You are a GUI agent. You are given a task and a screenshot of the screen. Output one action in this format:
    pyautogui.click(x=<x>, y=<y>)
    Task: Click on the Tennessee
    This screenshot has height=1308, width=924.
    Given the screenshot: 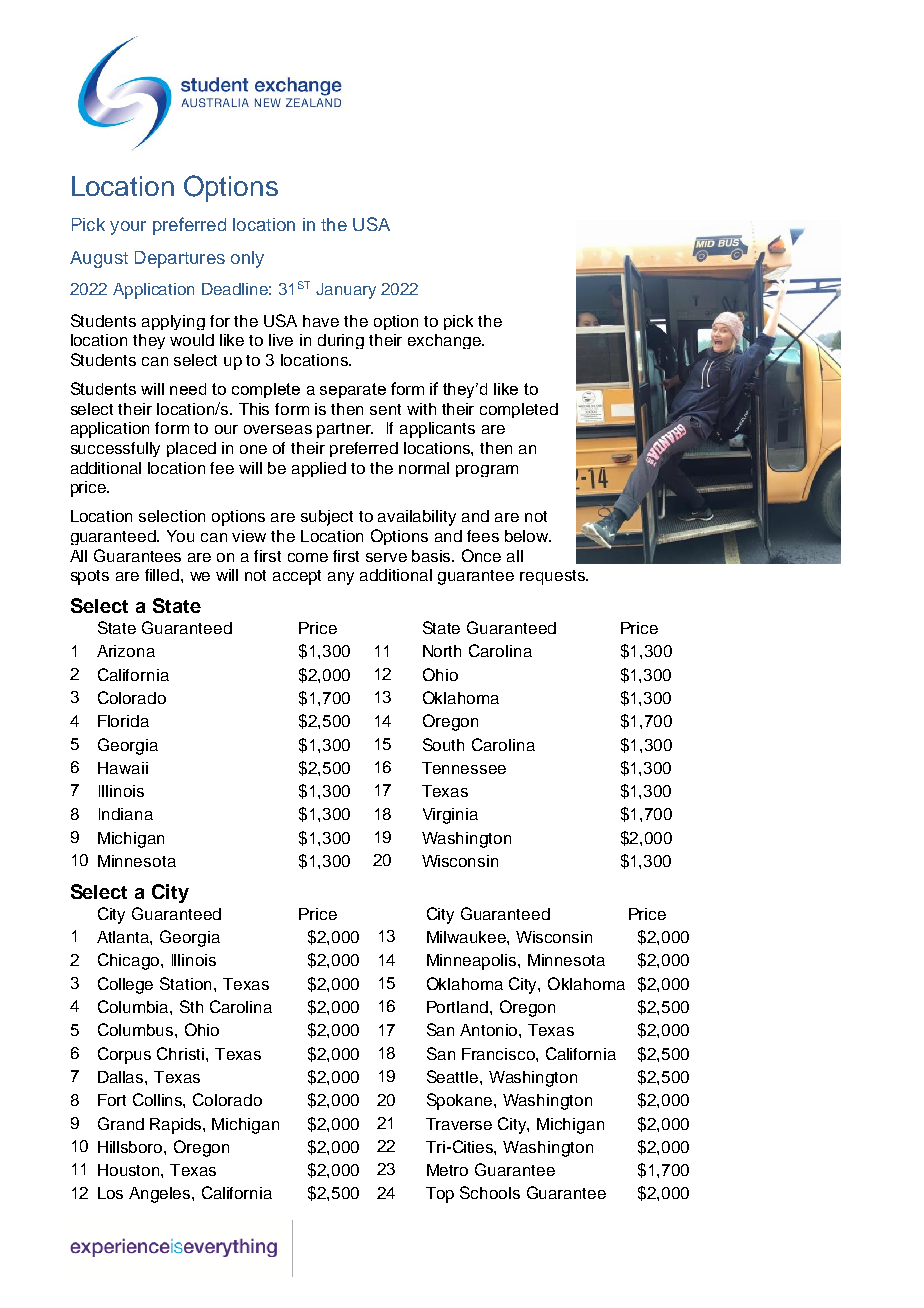 What is the action you would take?
    pyautogui.click(x=464, y=768)
